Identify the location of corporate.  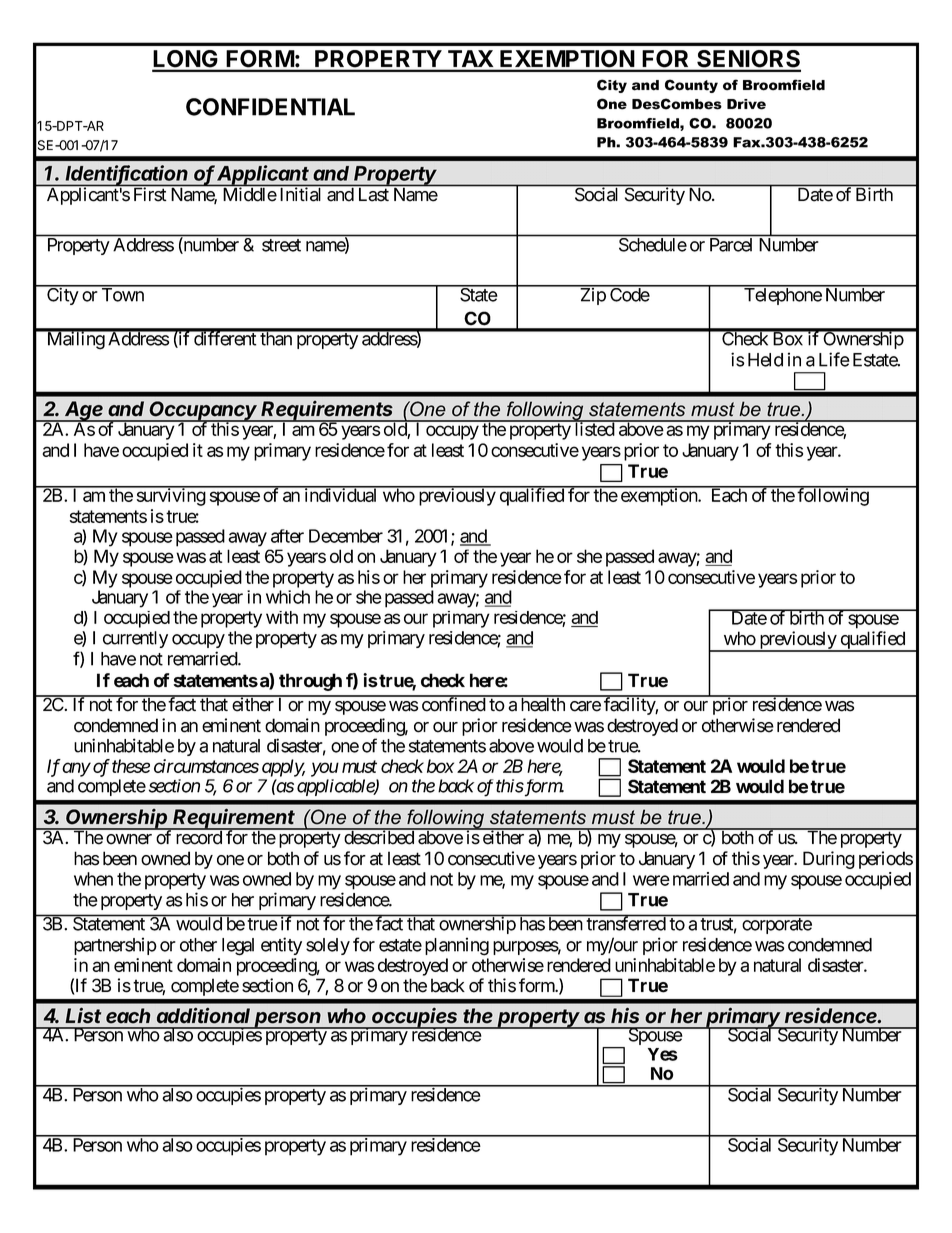
(777, 926).
